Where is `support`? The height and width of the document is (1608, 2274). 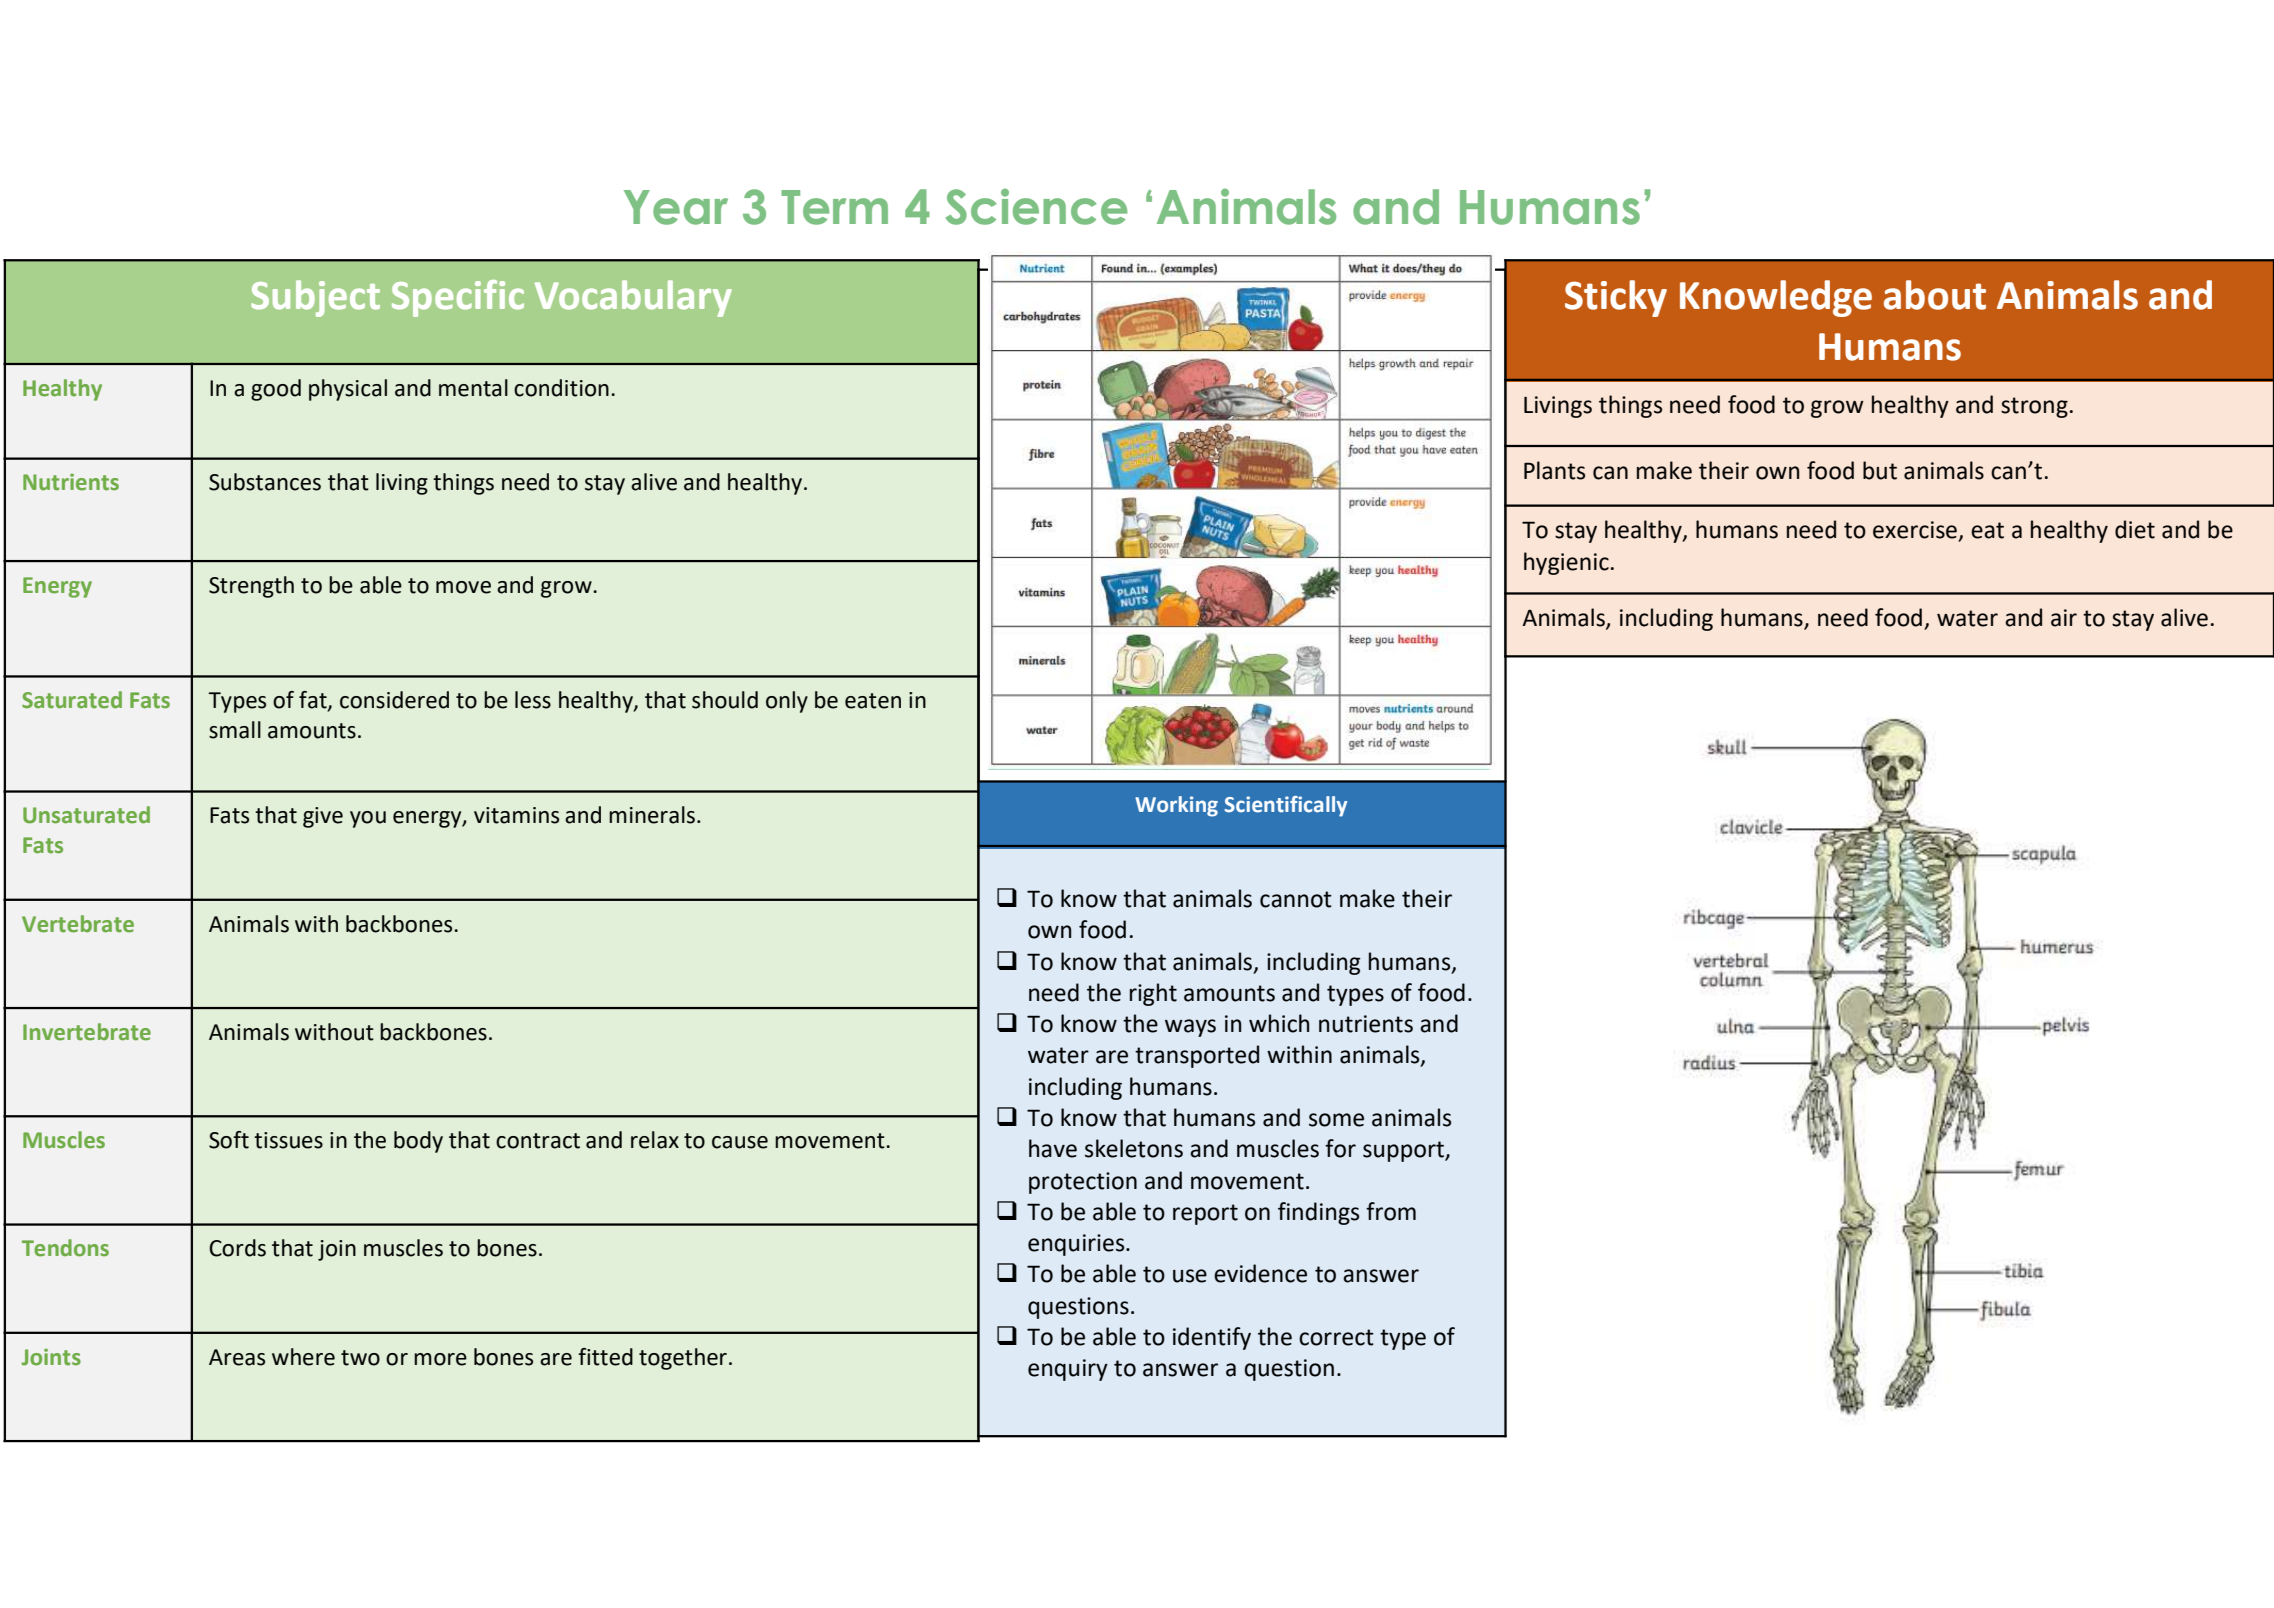
support is located at coordinates (1404, 1151).
